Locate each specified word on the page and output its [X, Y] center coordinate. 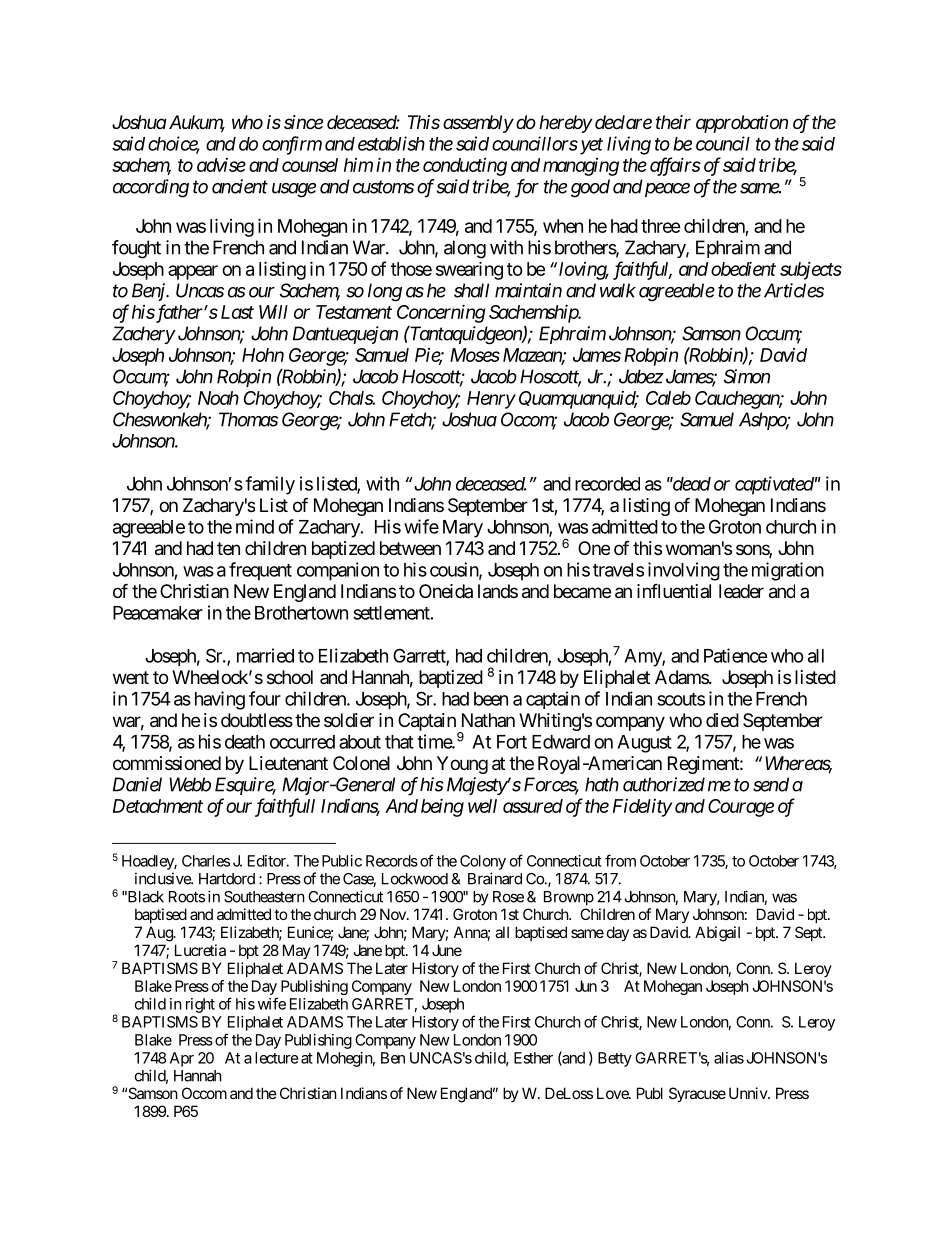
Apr [182, 1059]
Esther [533, 1058]
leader [741, 591]
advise [221, 165]
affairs [675, 166]
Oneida [446, 591]
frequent [260, 571]
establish [391, 143]
